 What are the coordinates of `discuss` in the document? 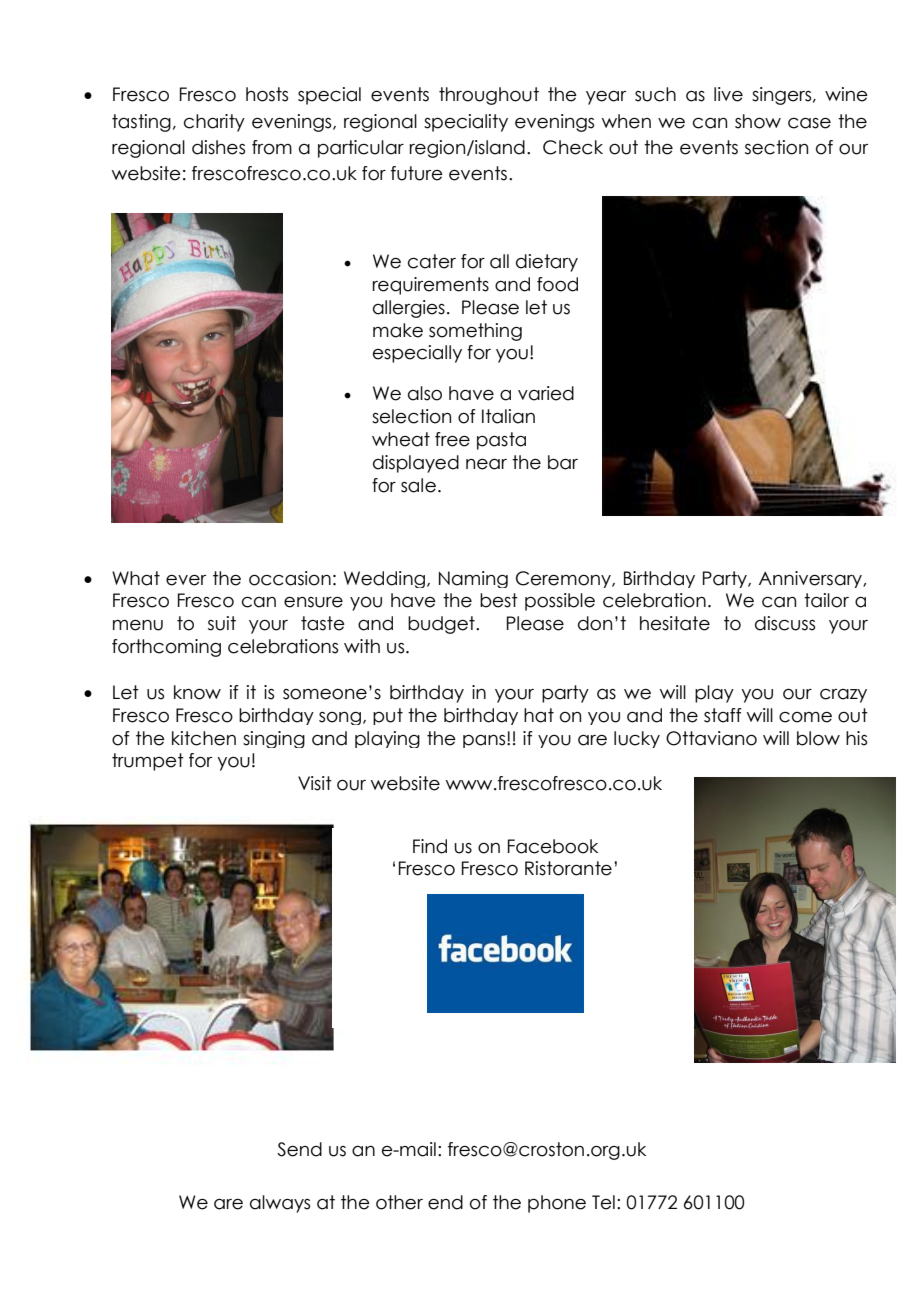 It's located at (785, 623).
